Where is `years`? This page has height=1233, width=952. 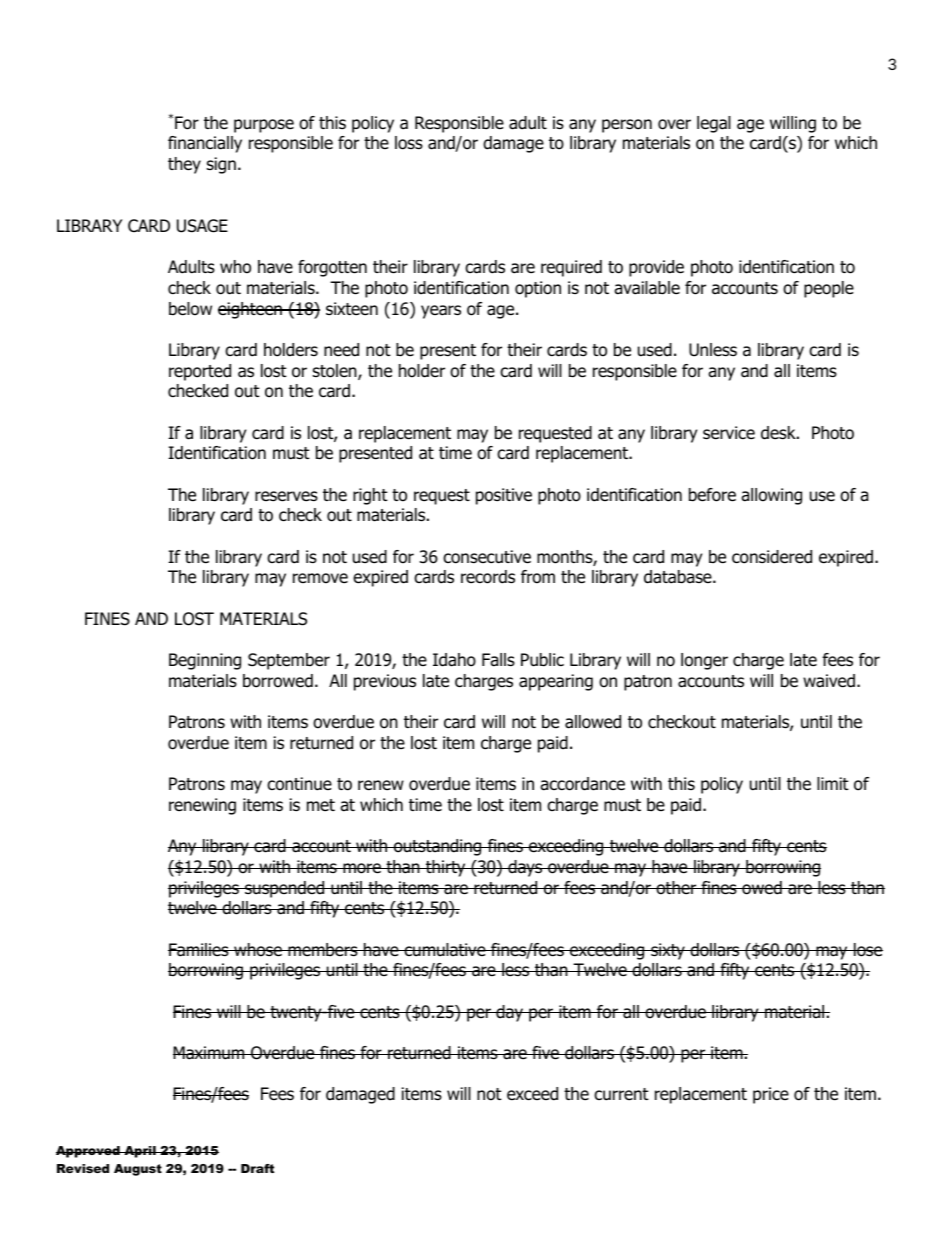 years is located at coordinates (441, 312).
